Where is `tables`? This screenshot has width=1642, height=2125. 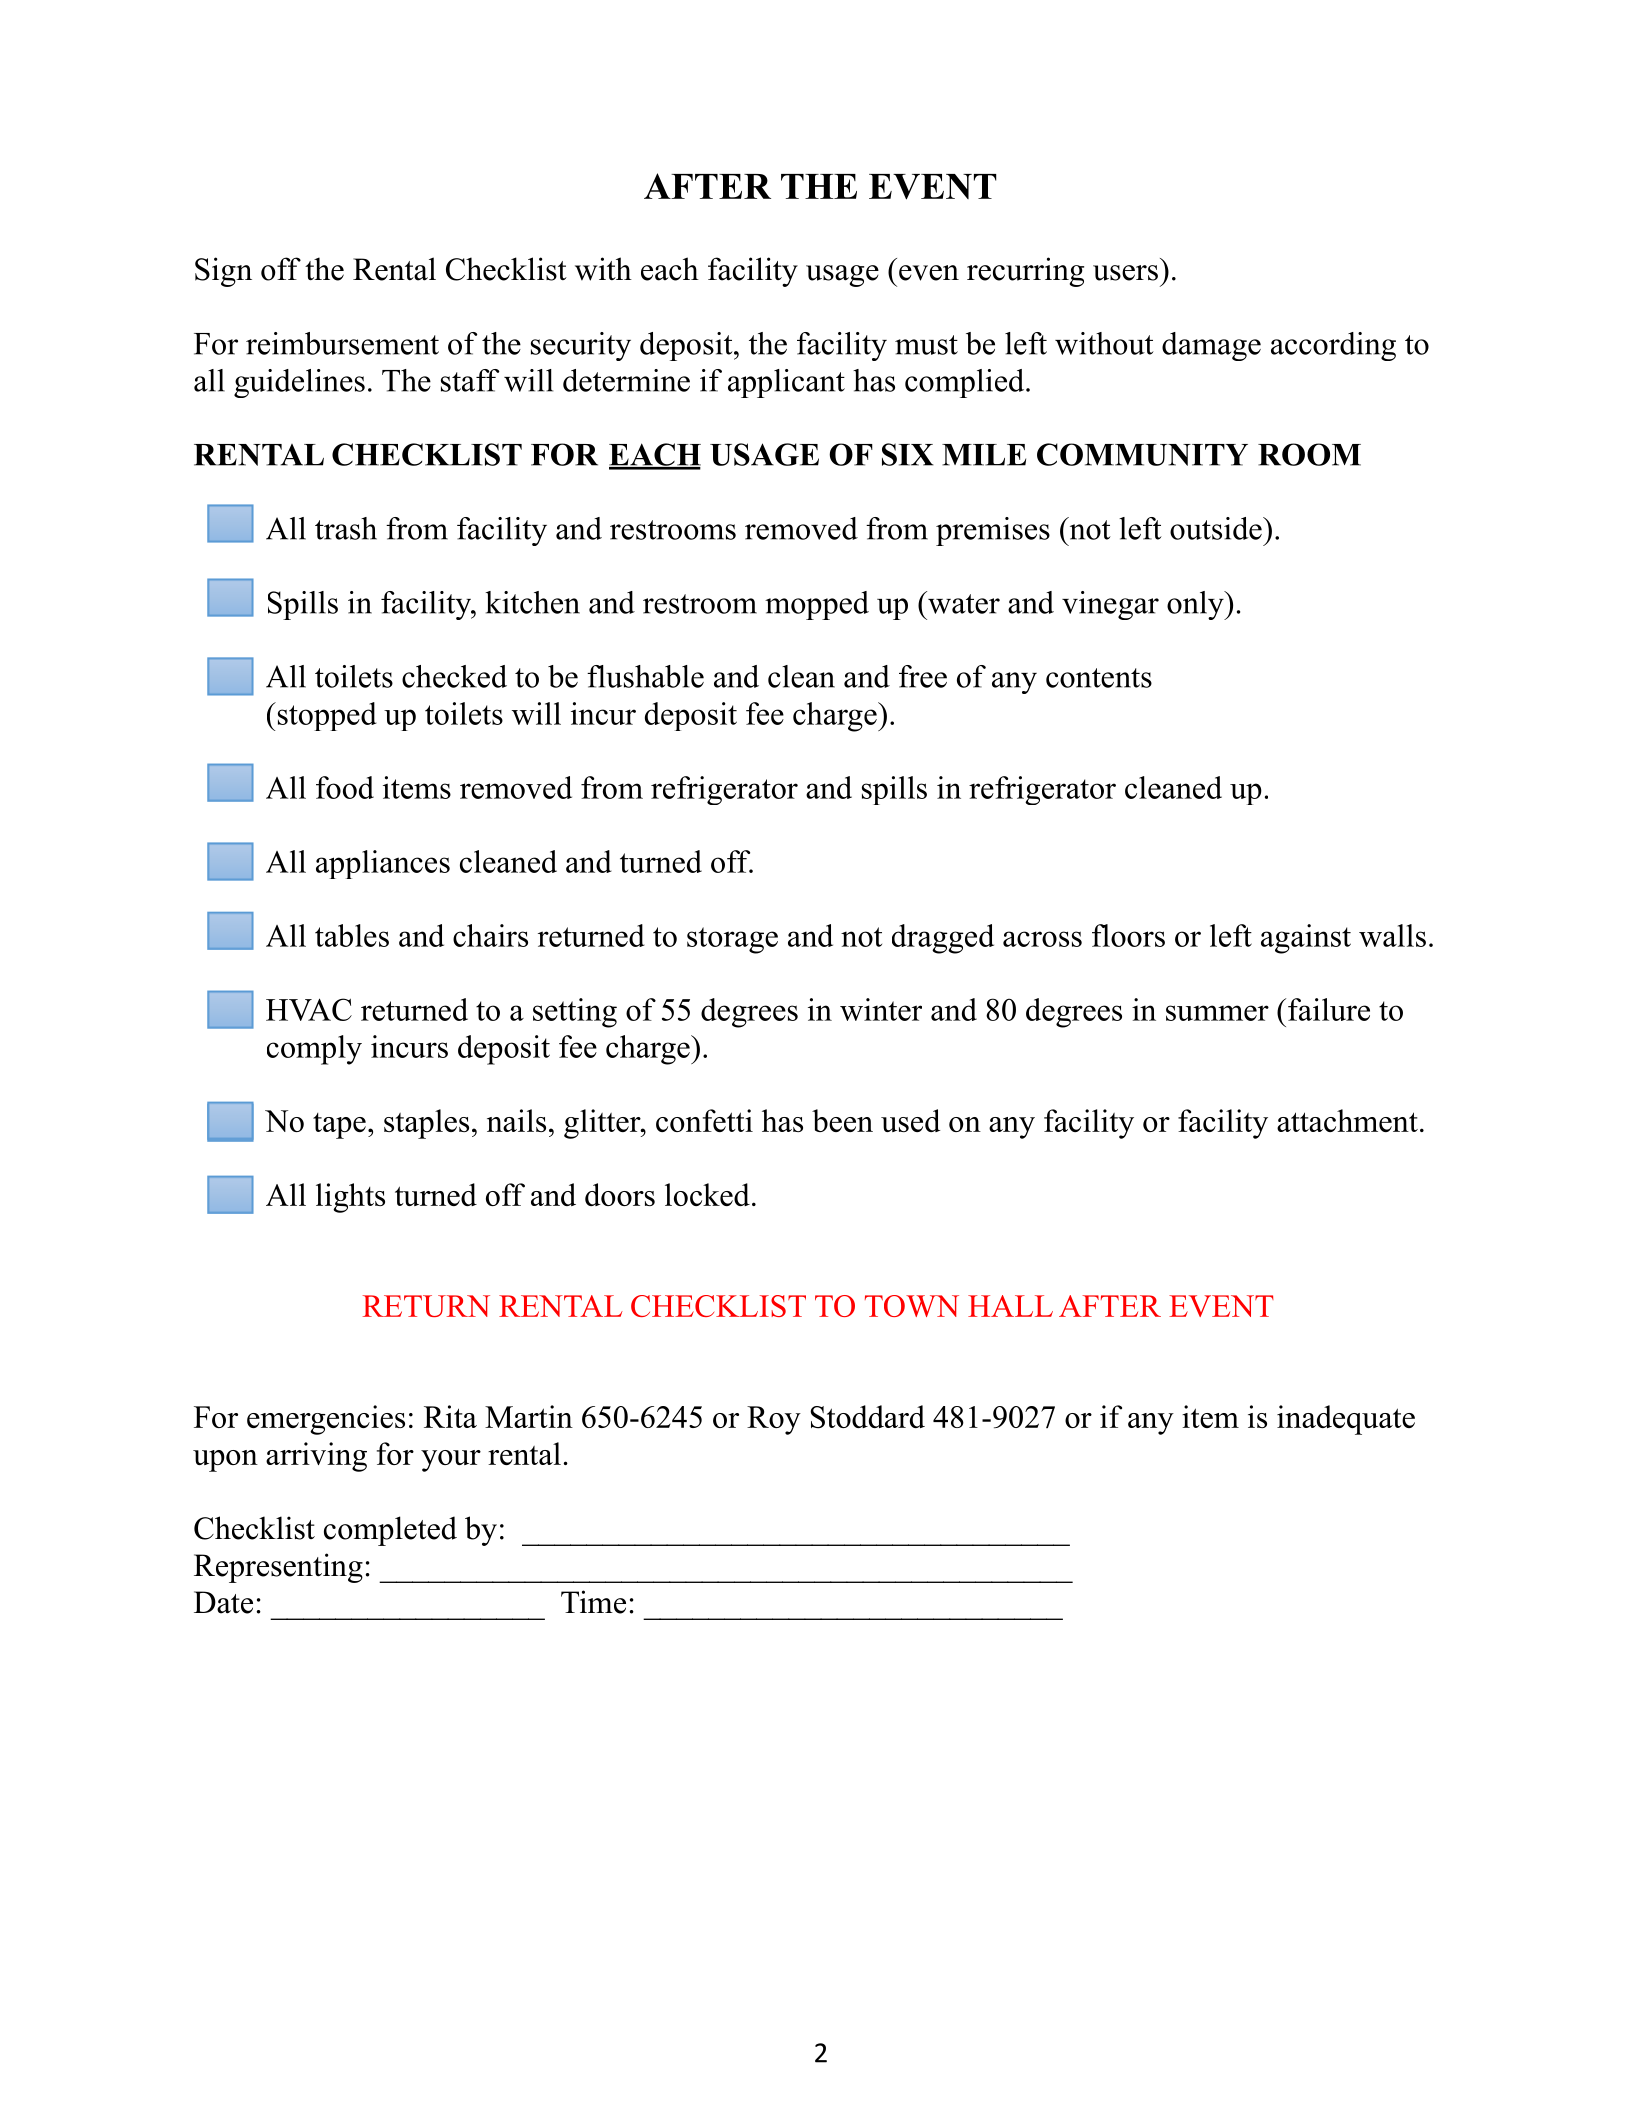 tables is located at coordinates (352, 935).
